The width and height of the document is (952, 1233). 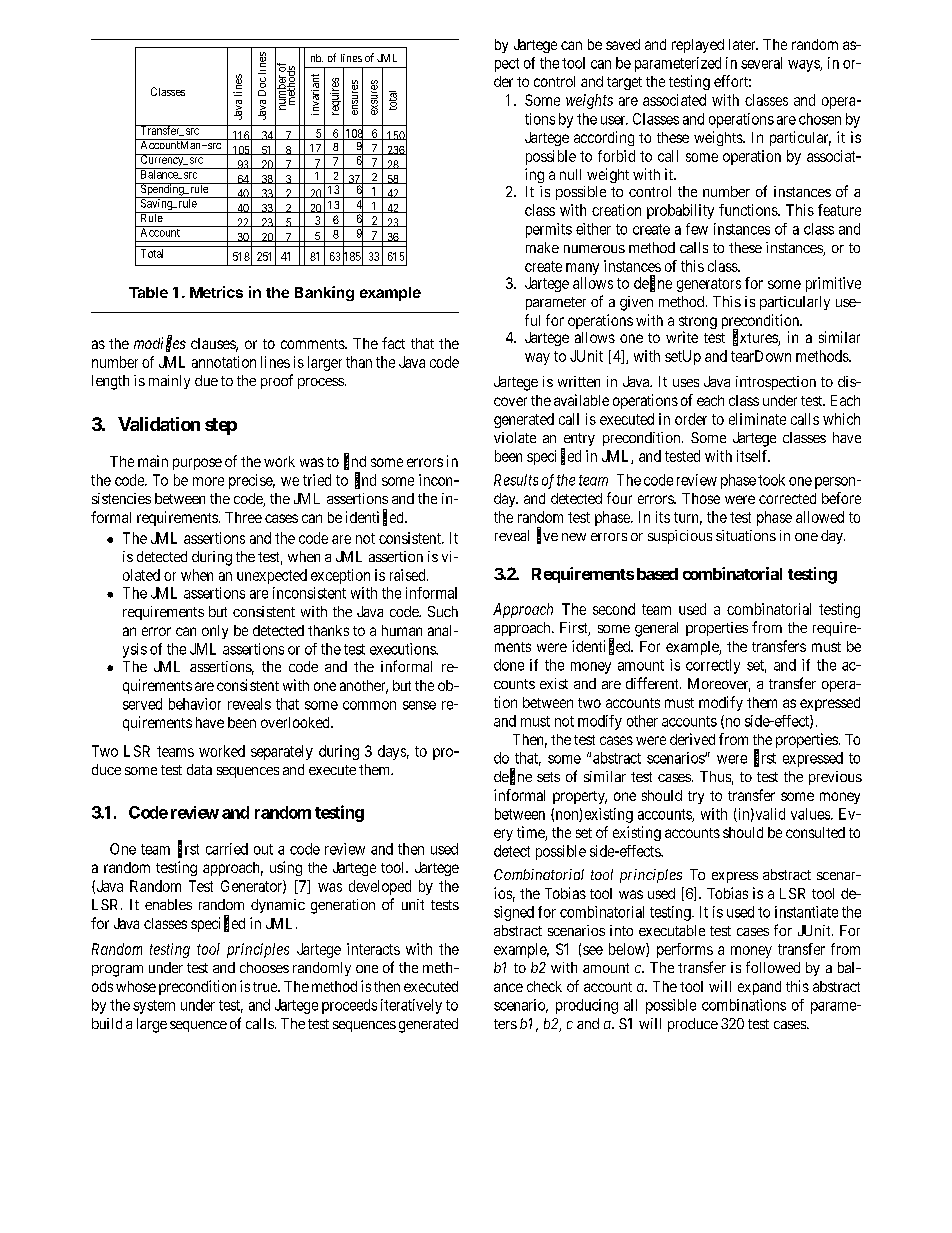 What do you see at coordinates (761, 63) in the document?
I see `several` at bounding box center [761, 63].
